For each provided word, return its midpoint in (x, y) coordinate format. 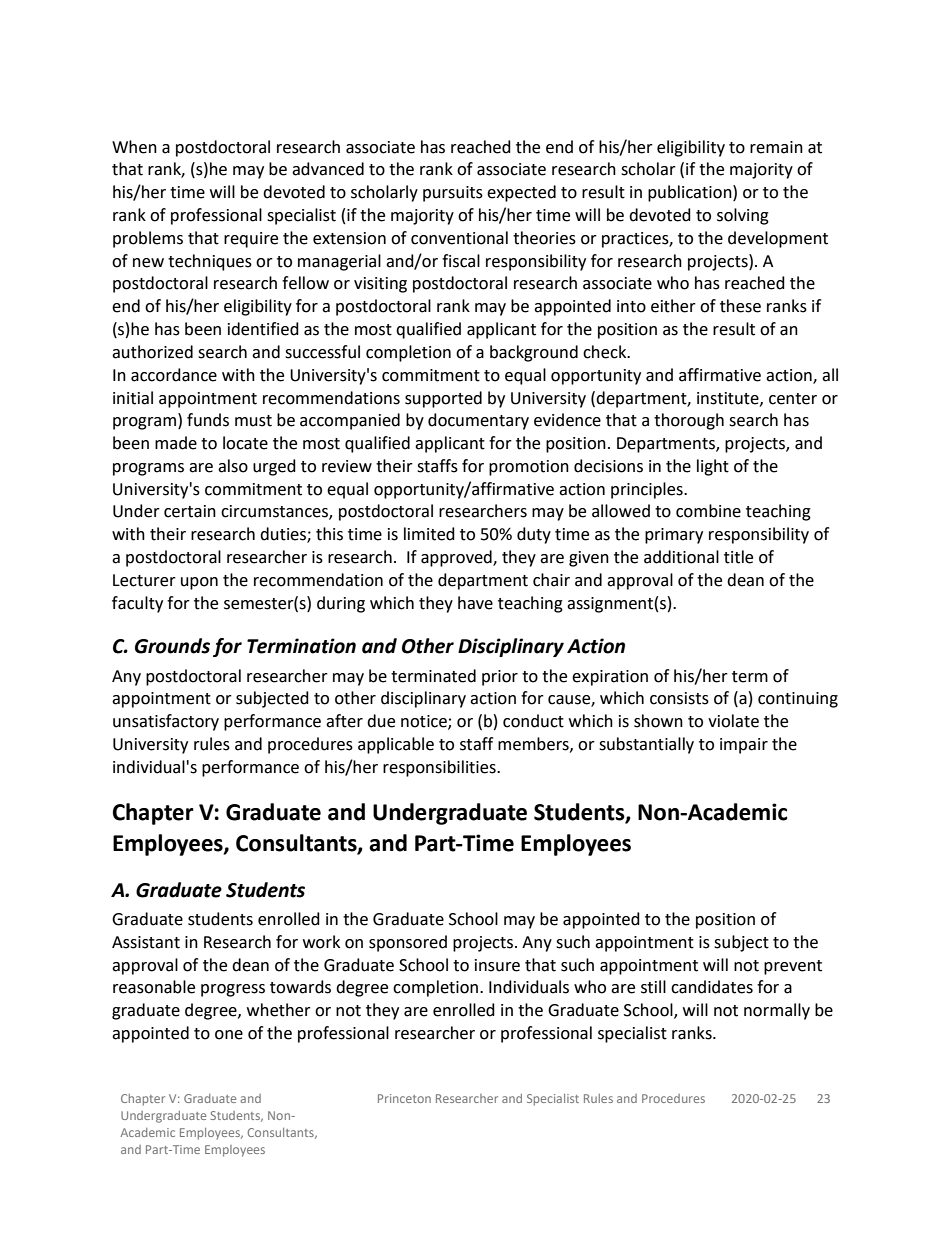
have (475, 603)
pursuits (453, 194)
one (229, 1035)
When (134, 147)
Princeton (404, 1098)
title (738, 557)
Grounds (172, 646)
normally (777, 1011)
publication (691, 193)
